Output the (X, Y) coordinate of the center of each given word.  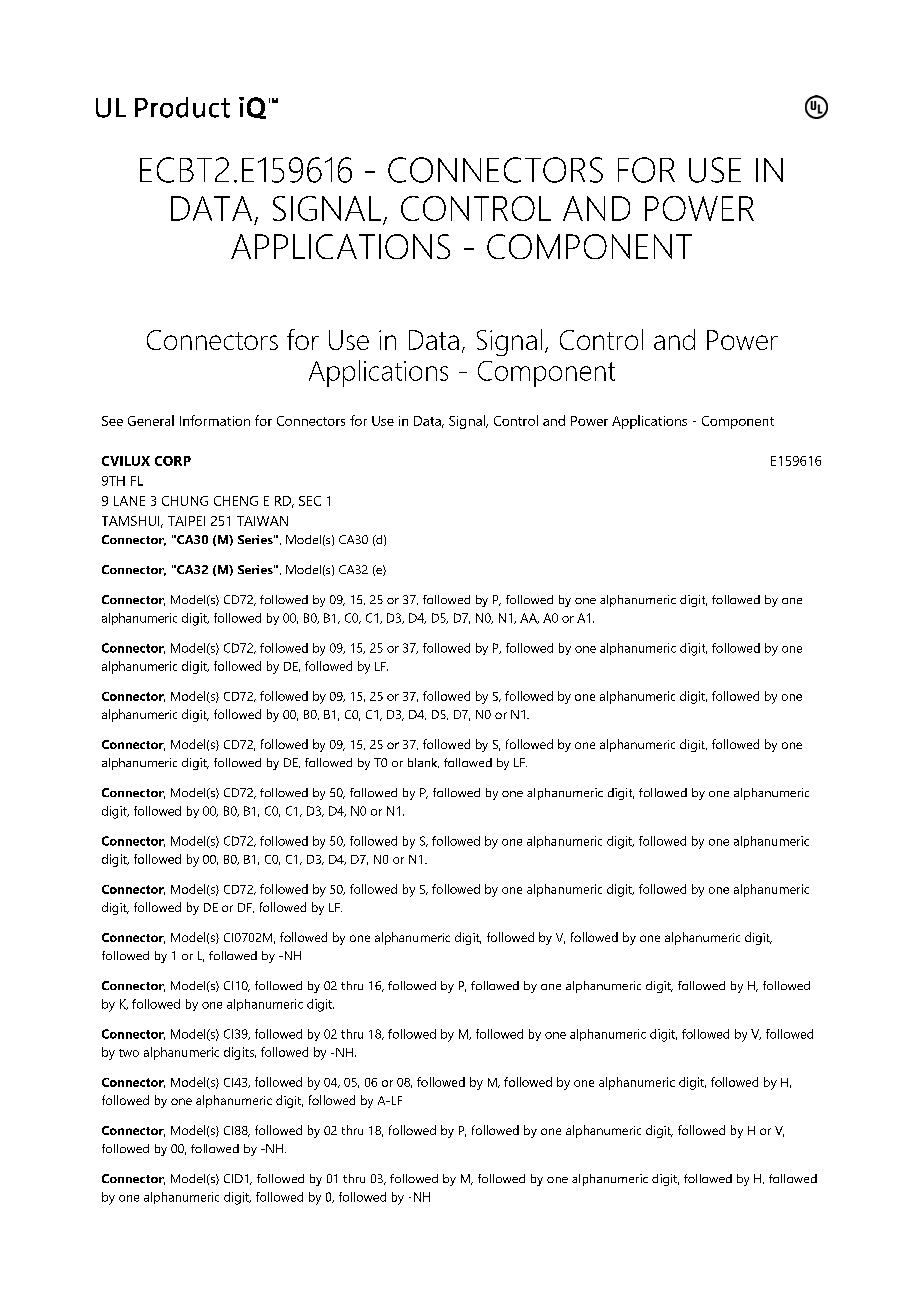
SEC (310, 501)
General (151, 420)
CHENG (236, 501)
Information (215, 420)
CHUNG (185, 501)
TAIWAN (262, 521)
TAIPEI (186, 521)
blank (423, 763)
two (129, 1053)
